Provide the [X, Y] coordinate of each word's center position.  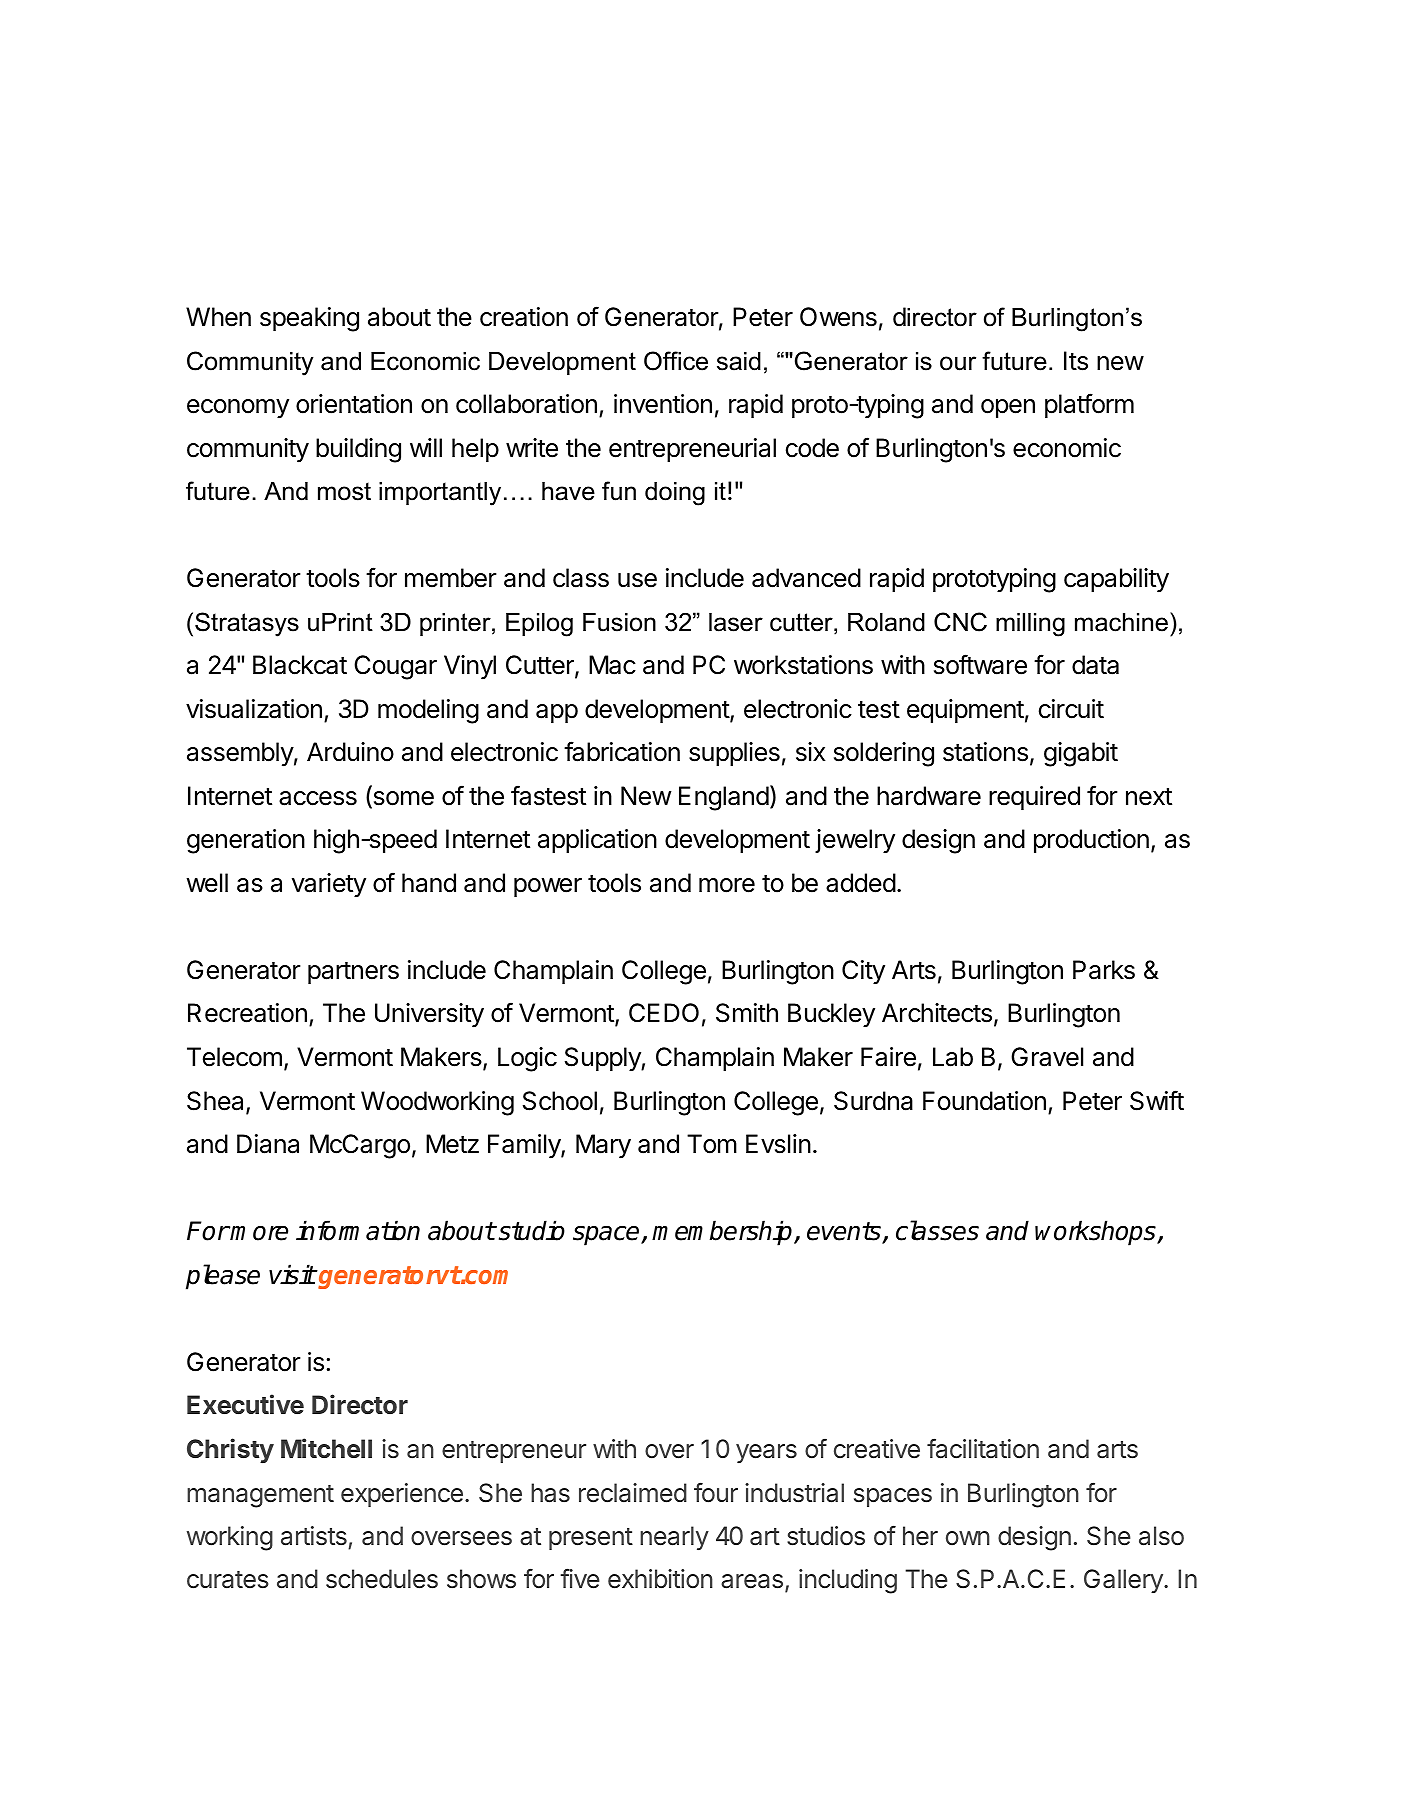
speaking [309, 319]
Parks [1104, 970]
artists [314, 1536]
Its [1076, 361]
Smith [747, 1013]
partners [353, 973]
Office [676, 361]
